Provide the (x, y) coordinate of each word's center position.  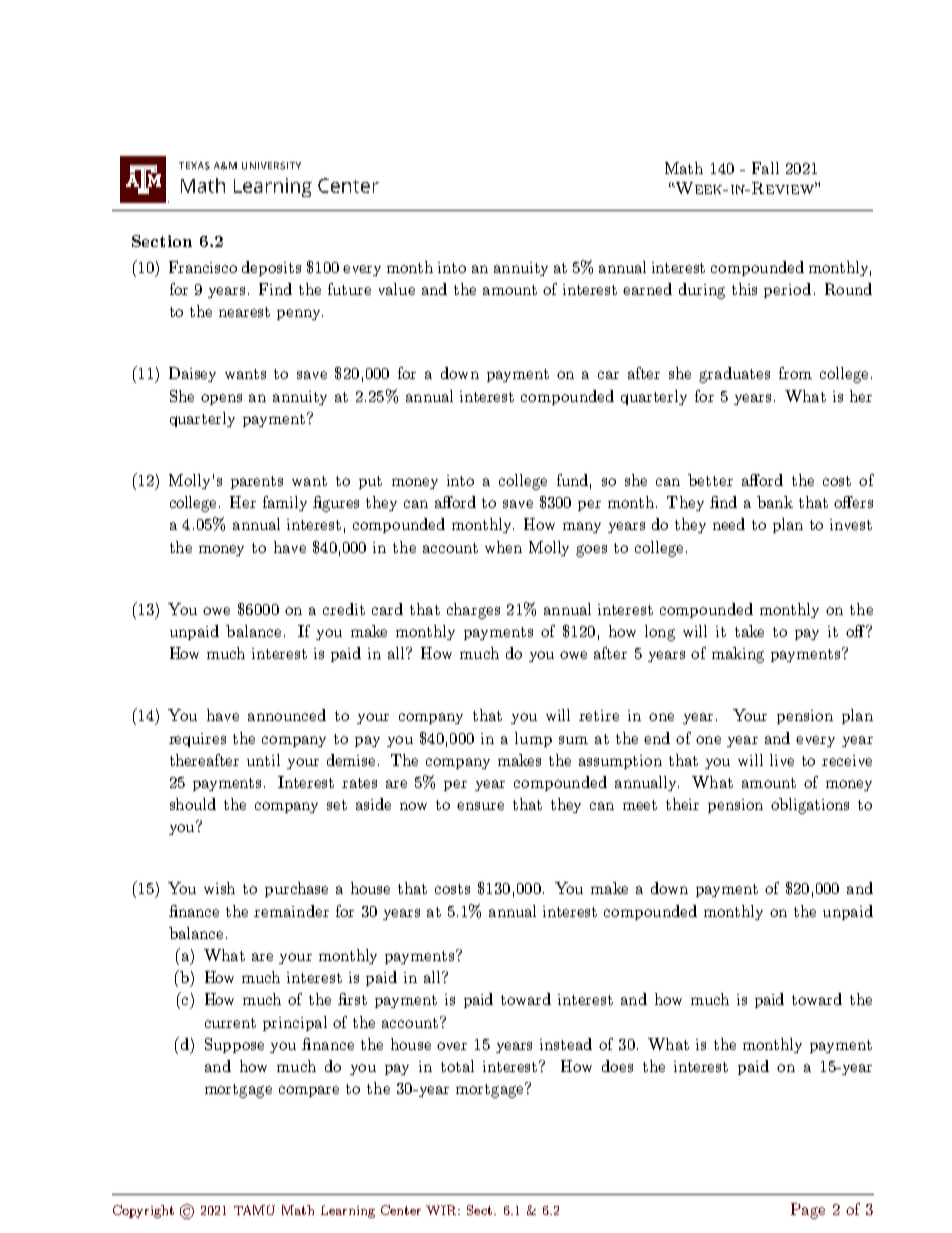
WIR (443, 1210)
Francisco (203, 267)
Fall (765, 168)
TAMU (254, 1210)
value (397, 289)
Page (808, 1211)
